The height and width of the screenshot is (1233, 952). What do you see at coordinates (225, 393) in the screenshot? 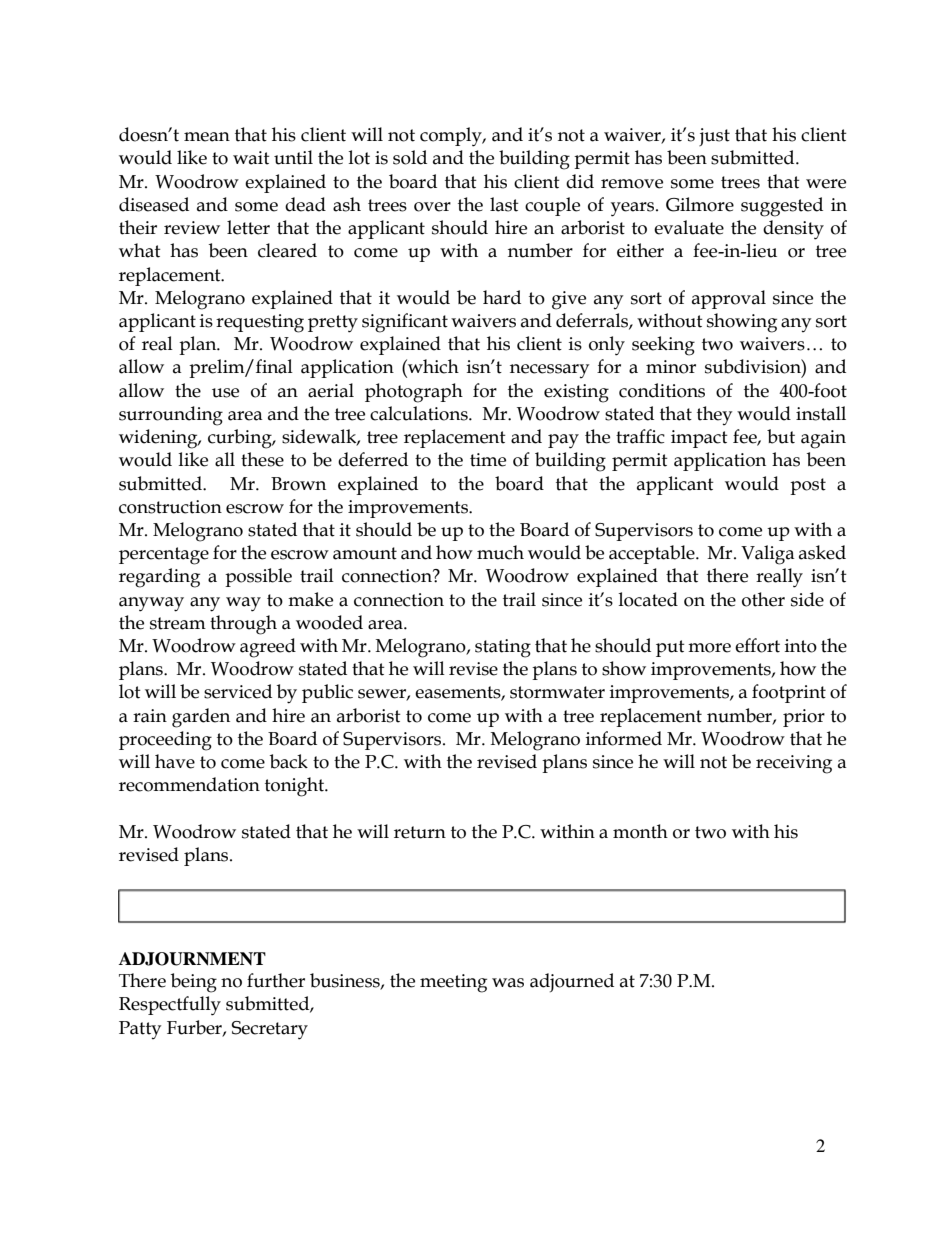
I see `use` at bounding box center [225, 393].
